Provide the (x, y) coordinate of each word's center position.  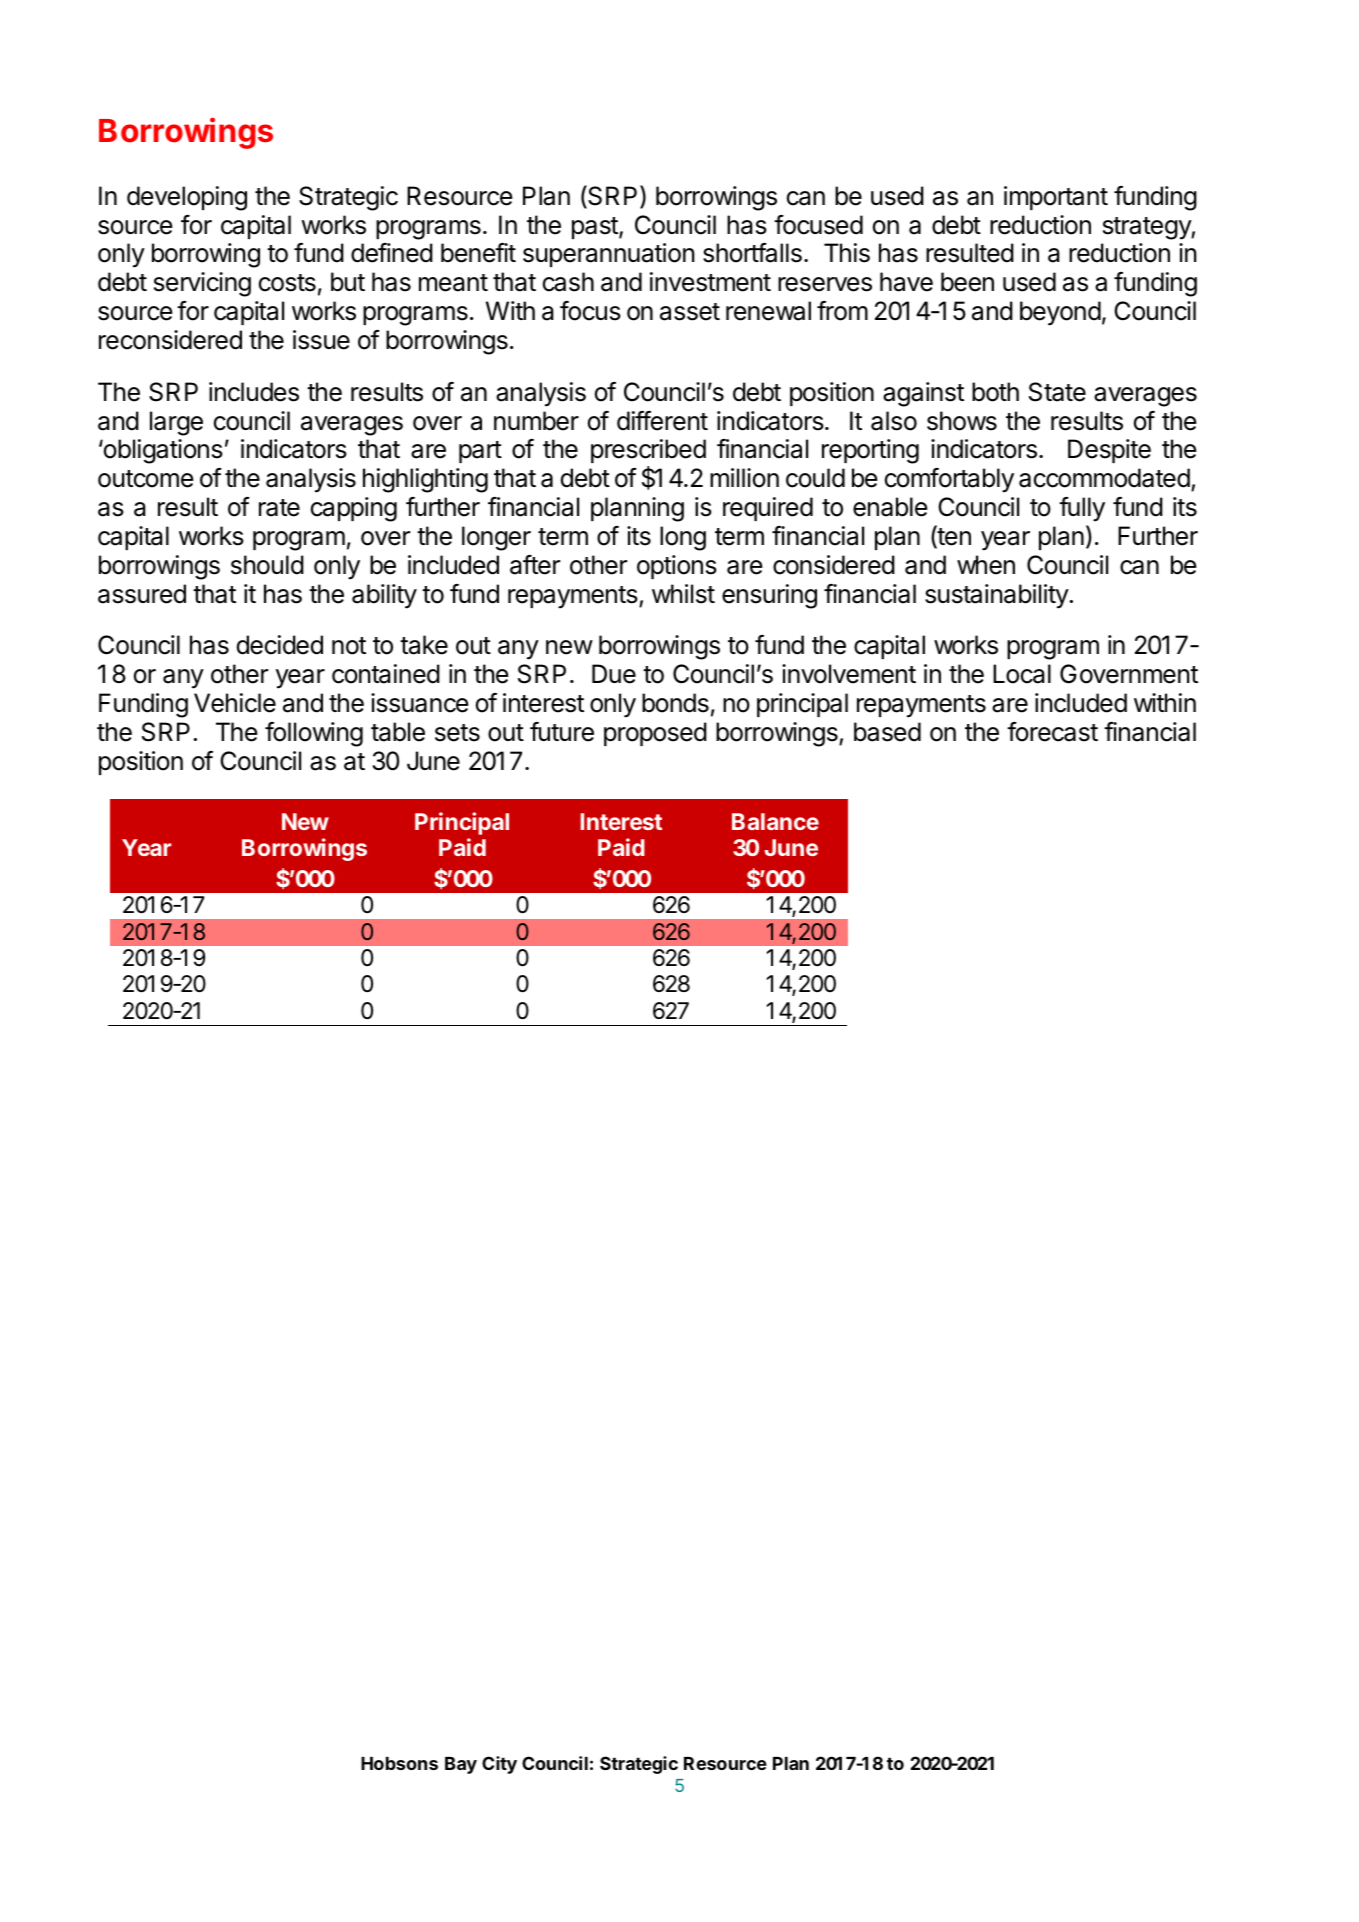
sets (457, 733)
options (677, 567)
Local (1022, 674)
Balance (775, 821)
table (398, 732)
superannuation (609, 255)
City (499, 1765)
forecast (1052, 732)
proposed (655, 734)
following (314, 734)
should (267, 565)
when (986, 565)
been (967, 282)
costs (287, 283)
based (887, 732)
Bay (461, 1765)
